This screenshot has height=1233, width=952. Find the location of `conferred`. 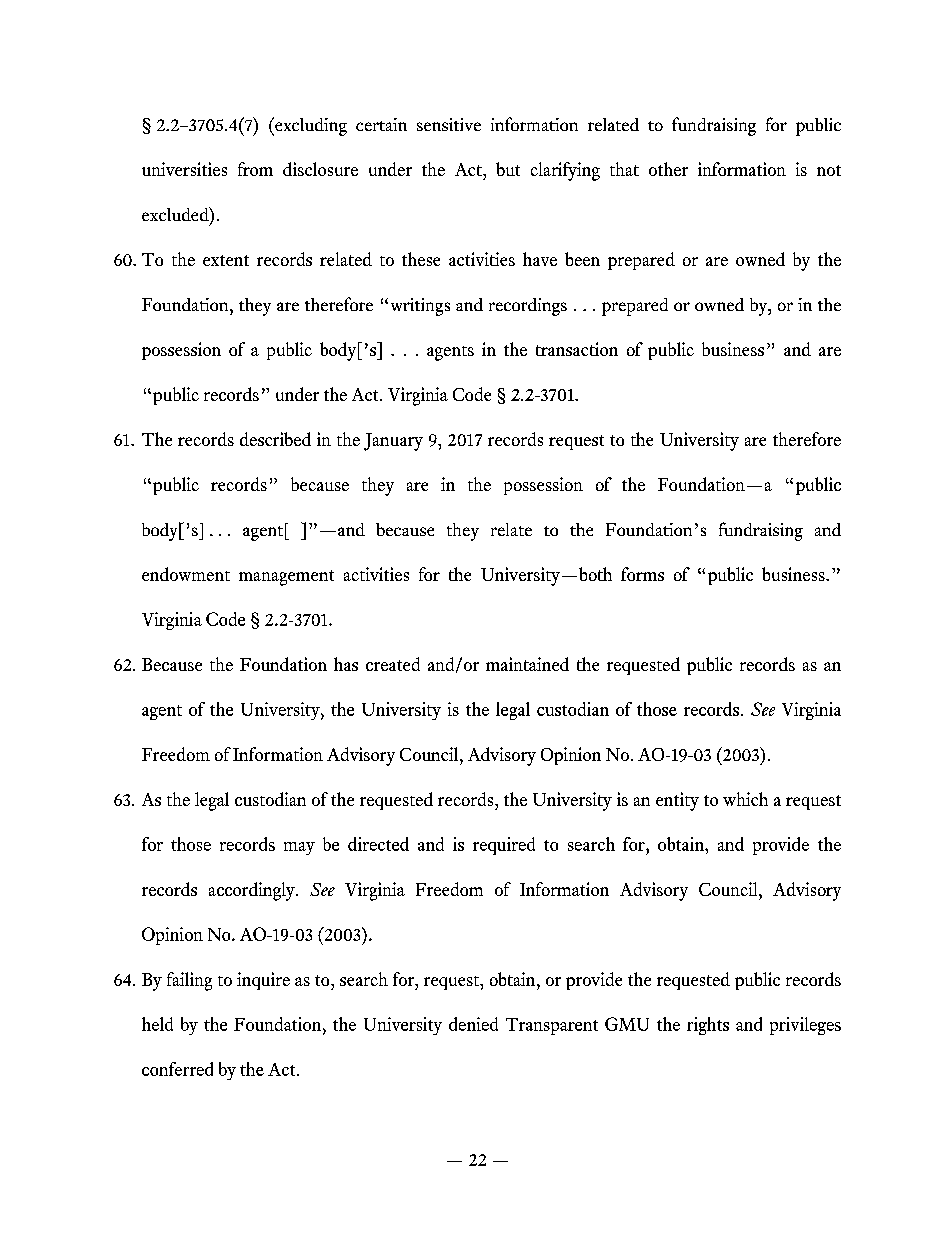

conferred is located at coordinates (177, 1069).
